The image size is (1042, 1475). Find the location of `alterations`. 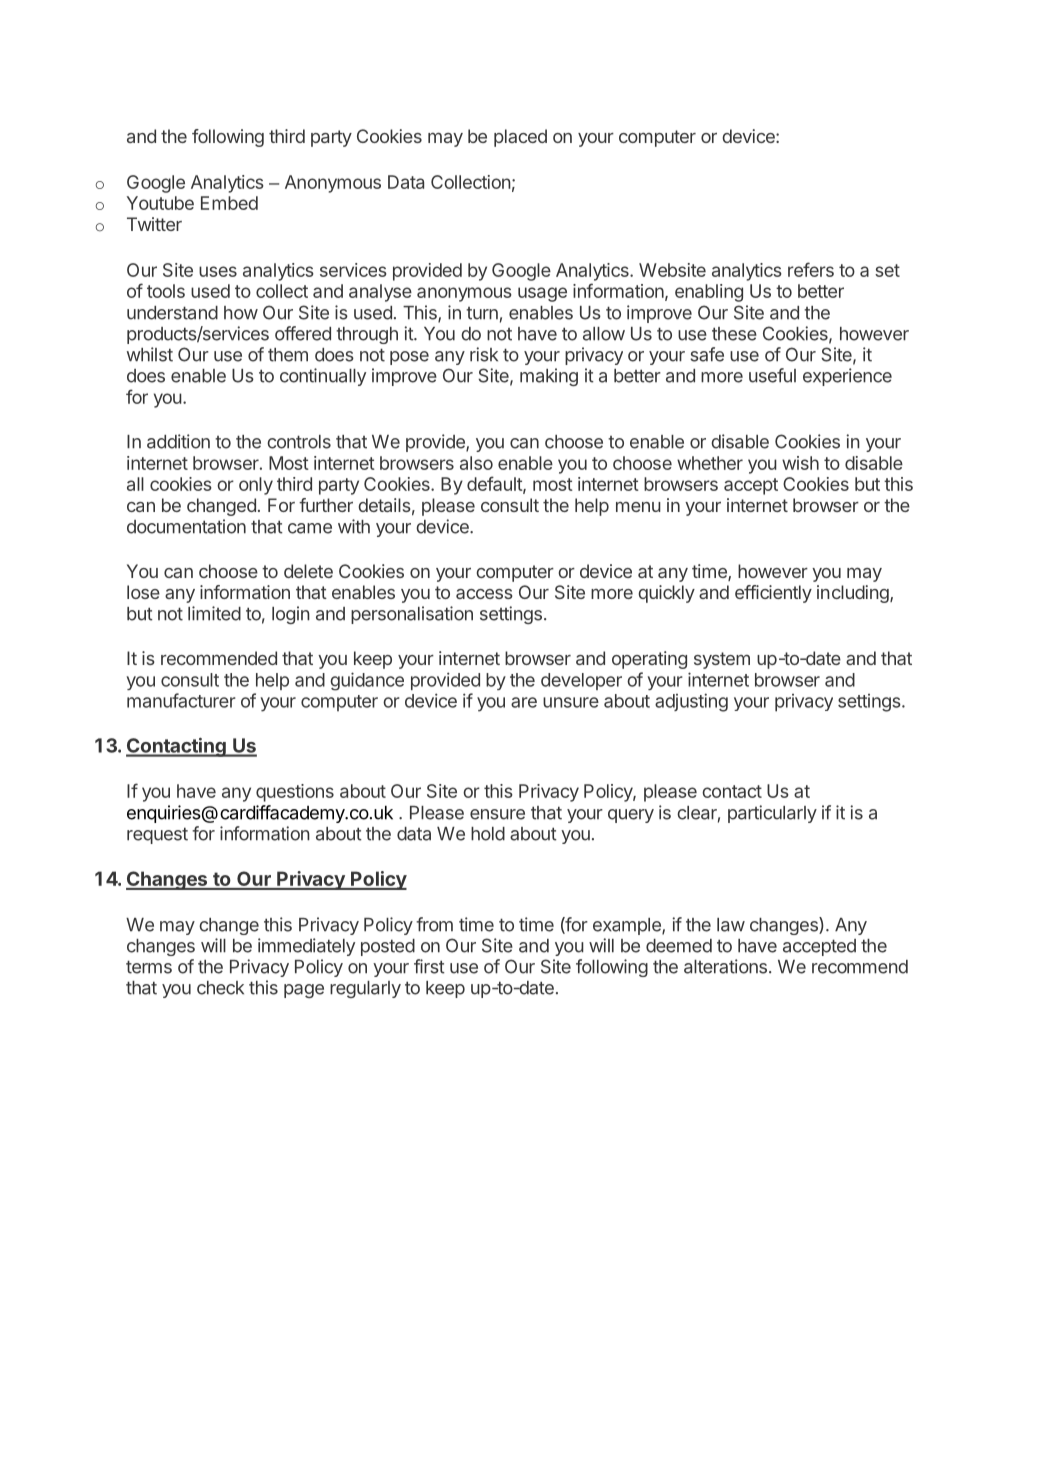

alterations is located at coordinates (725, 966).
